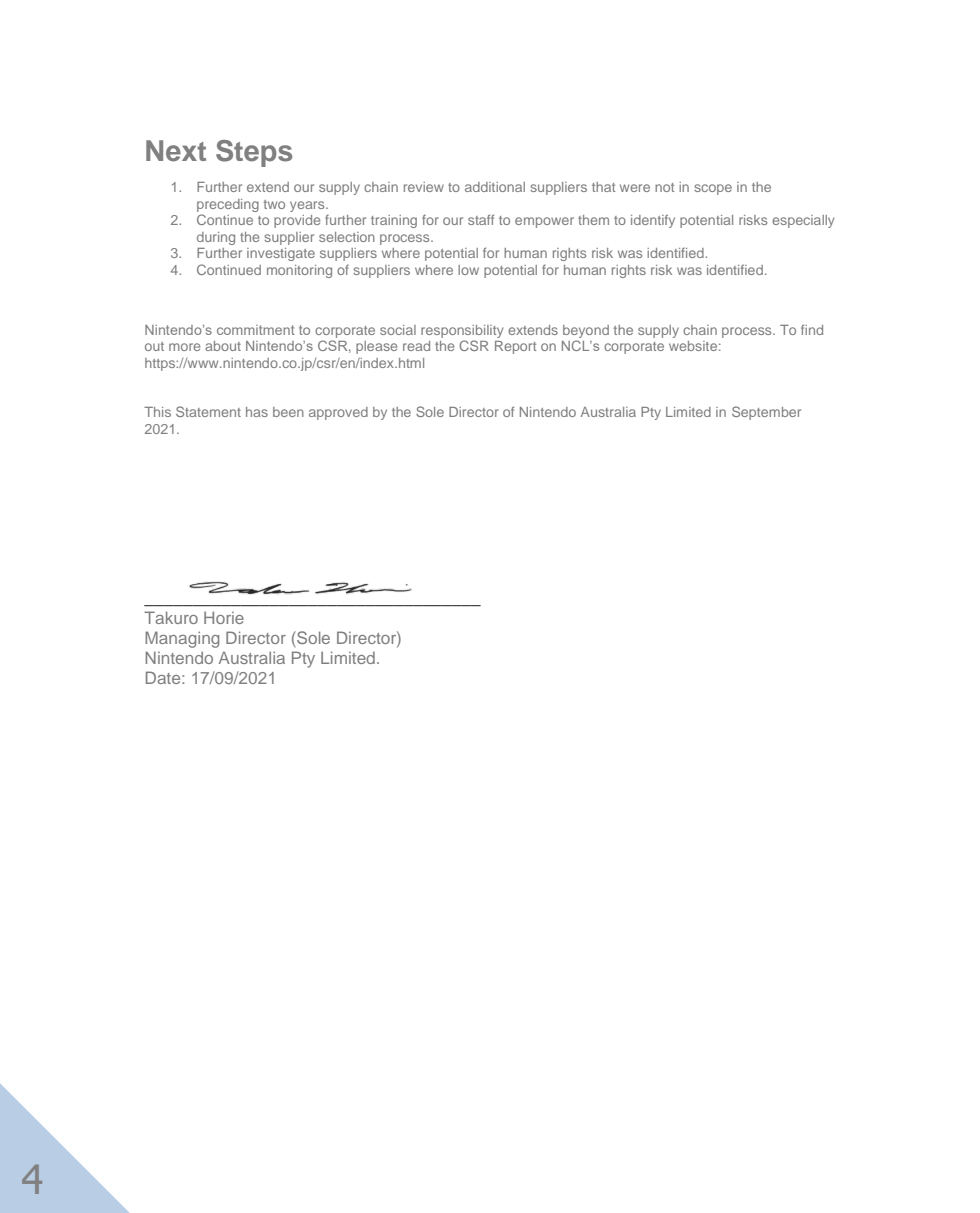 The width and height of the image is (980, 1213). I want to click on Managing, so click(182, 639).
